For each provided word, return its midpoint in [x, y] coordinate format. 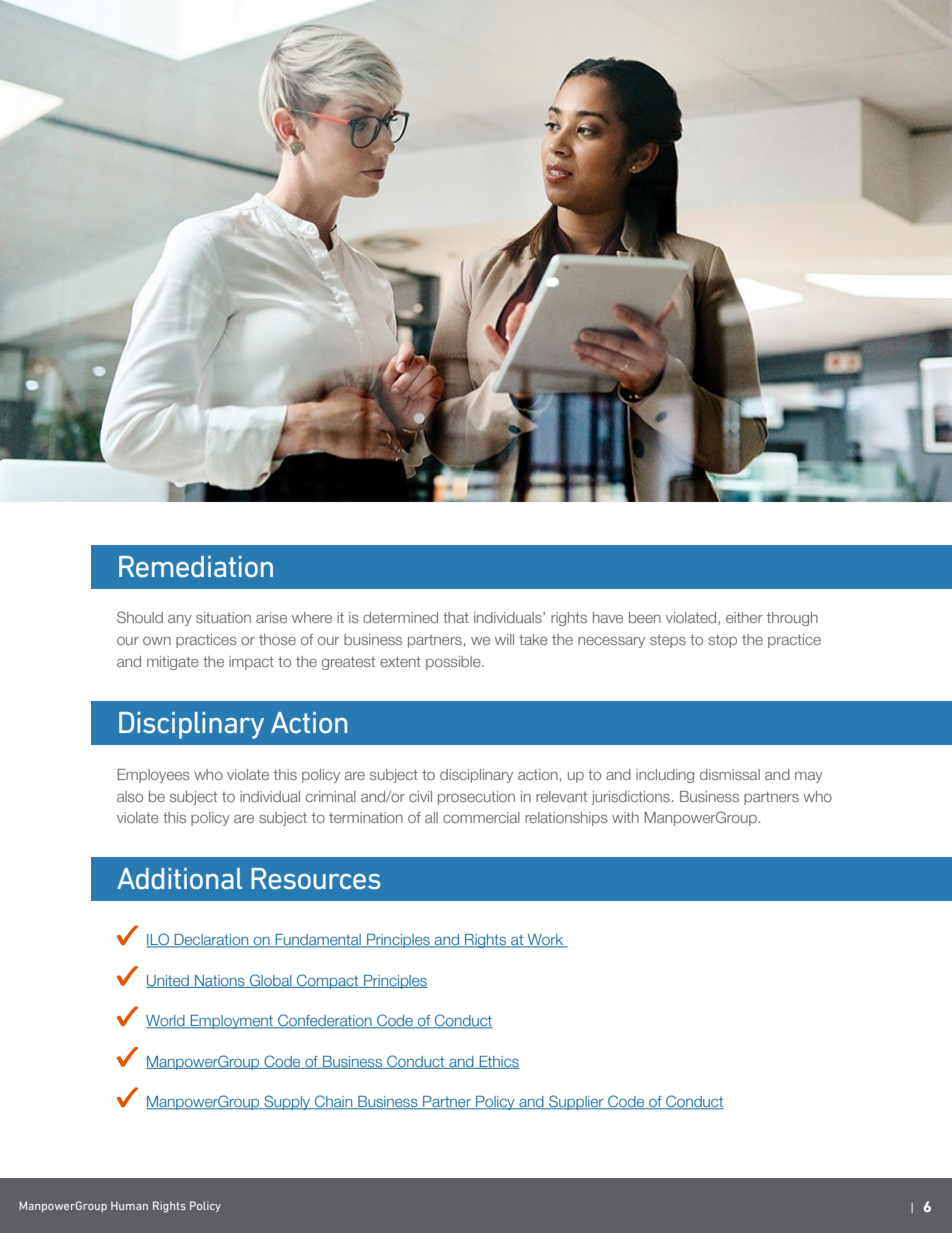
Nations [220, 981]
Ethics [498, 1062]
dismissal [730, 774]
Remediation [196, 567]
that [456, 617]
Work [546, 941]
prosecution [476, 798]
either [744, 617]
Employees [154, 776]
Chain [334, 1102]
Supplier [576, 1102]
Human [129, 1205]
